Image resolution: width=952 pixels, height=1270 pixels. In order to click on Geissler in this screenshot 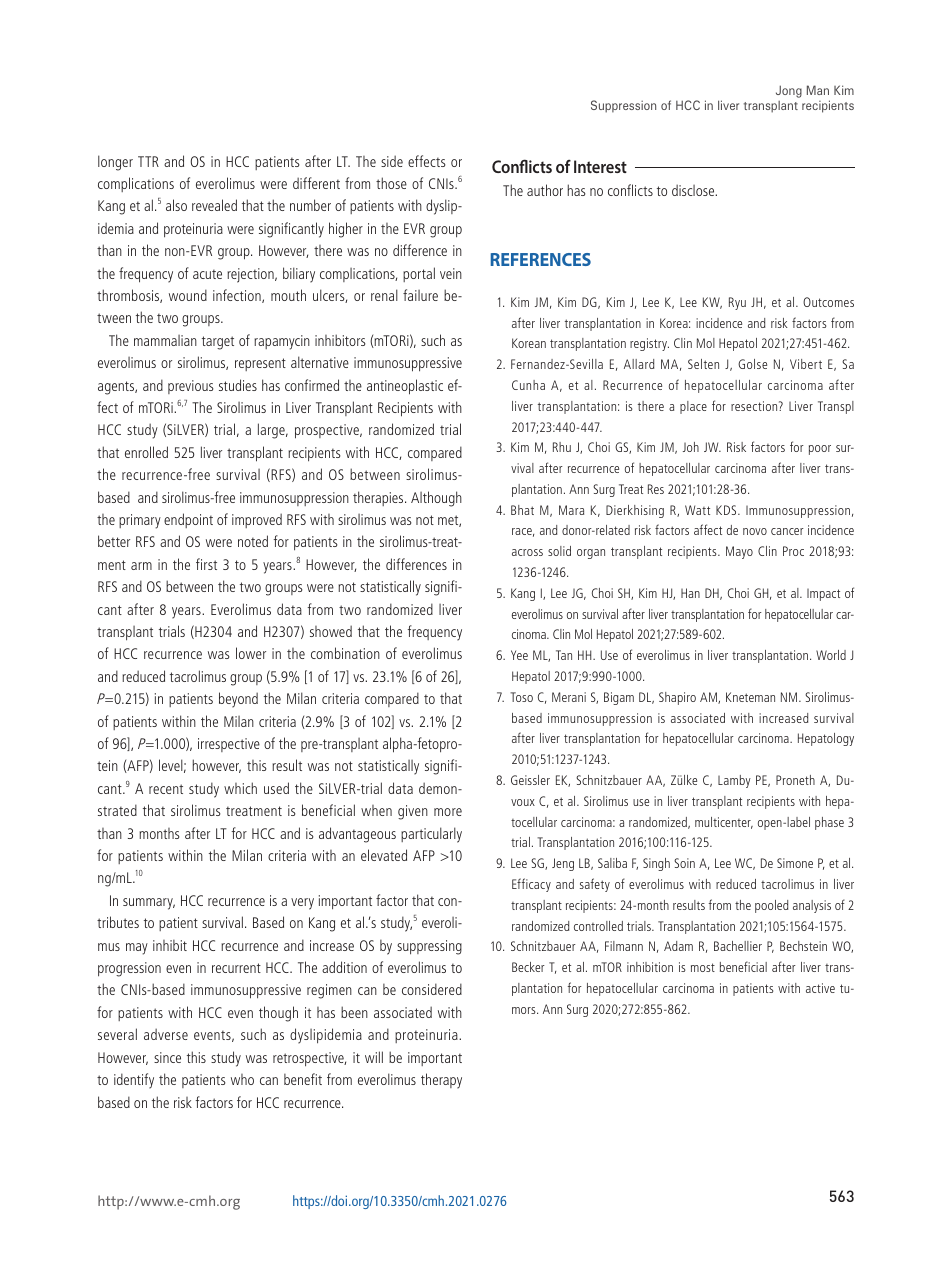, I will do `click(530, 780)`.
